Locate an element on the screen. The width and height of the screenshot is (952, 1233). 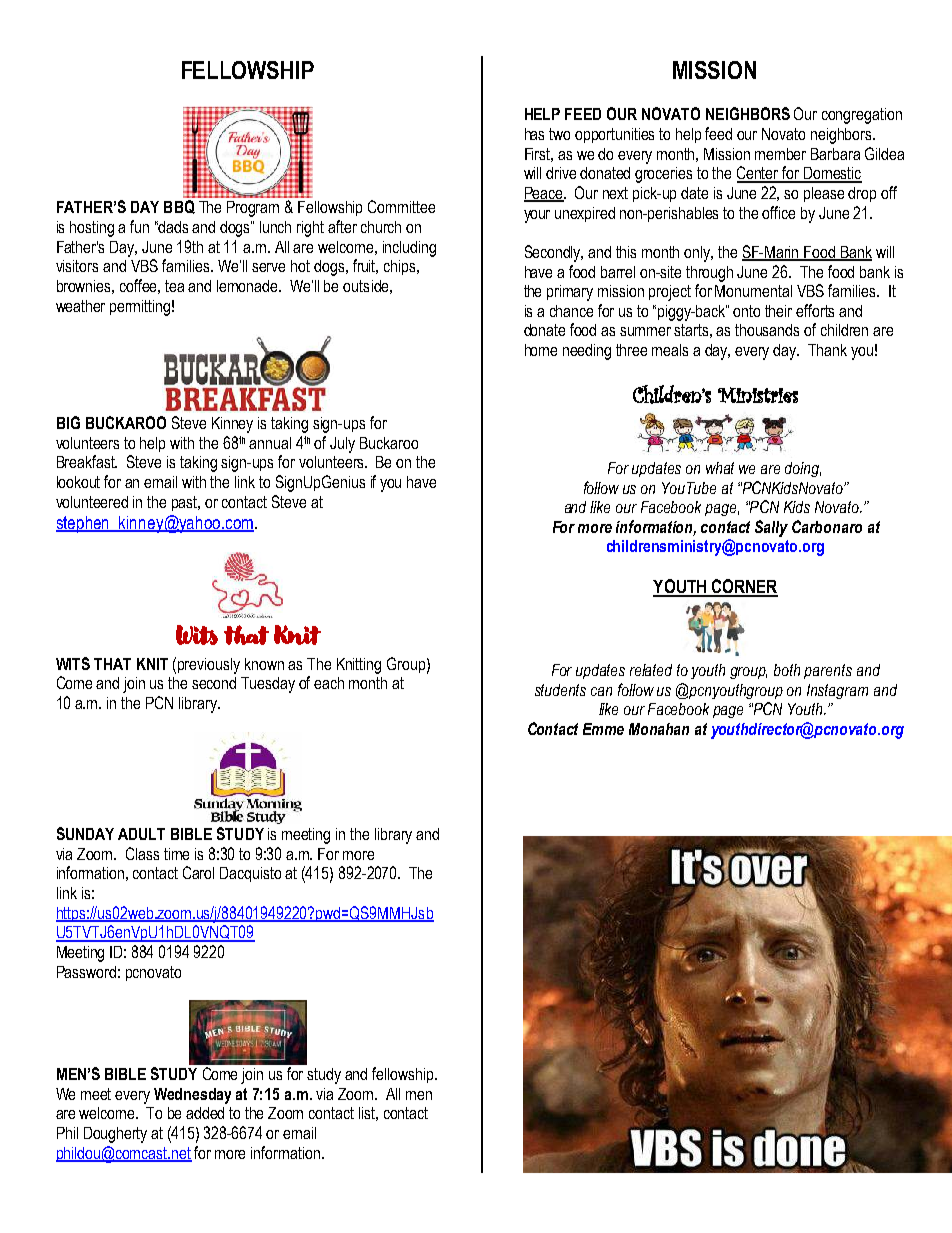
added is located at coordinates (205, 1113).
